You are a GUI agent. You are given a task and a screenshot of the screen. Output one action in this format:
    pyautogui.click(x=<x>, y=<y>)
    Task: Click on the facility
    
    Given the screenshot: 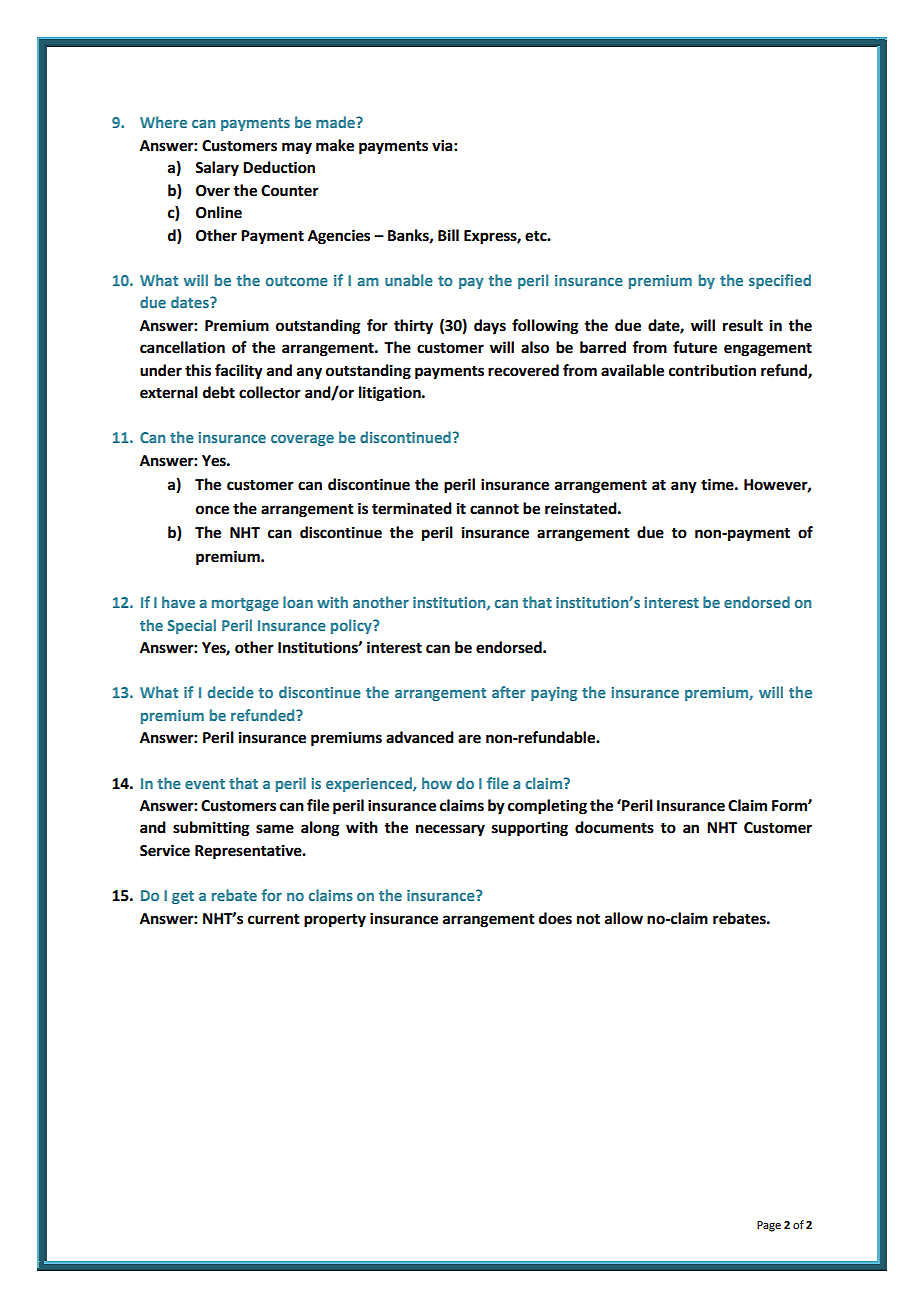 What is the action you would take?
    pyautogui.click(x=239, y=372)
